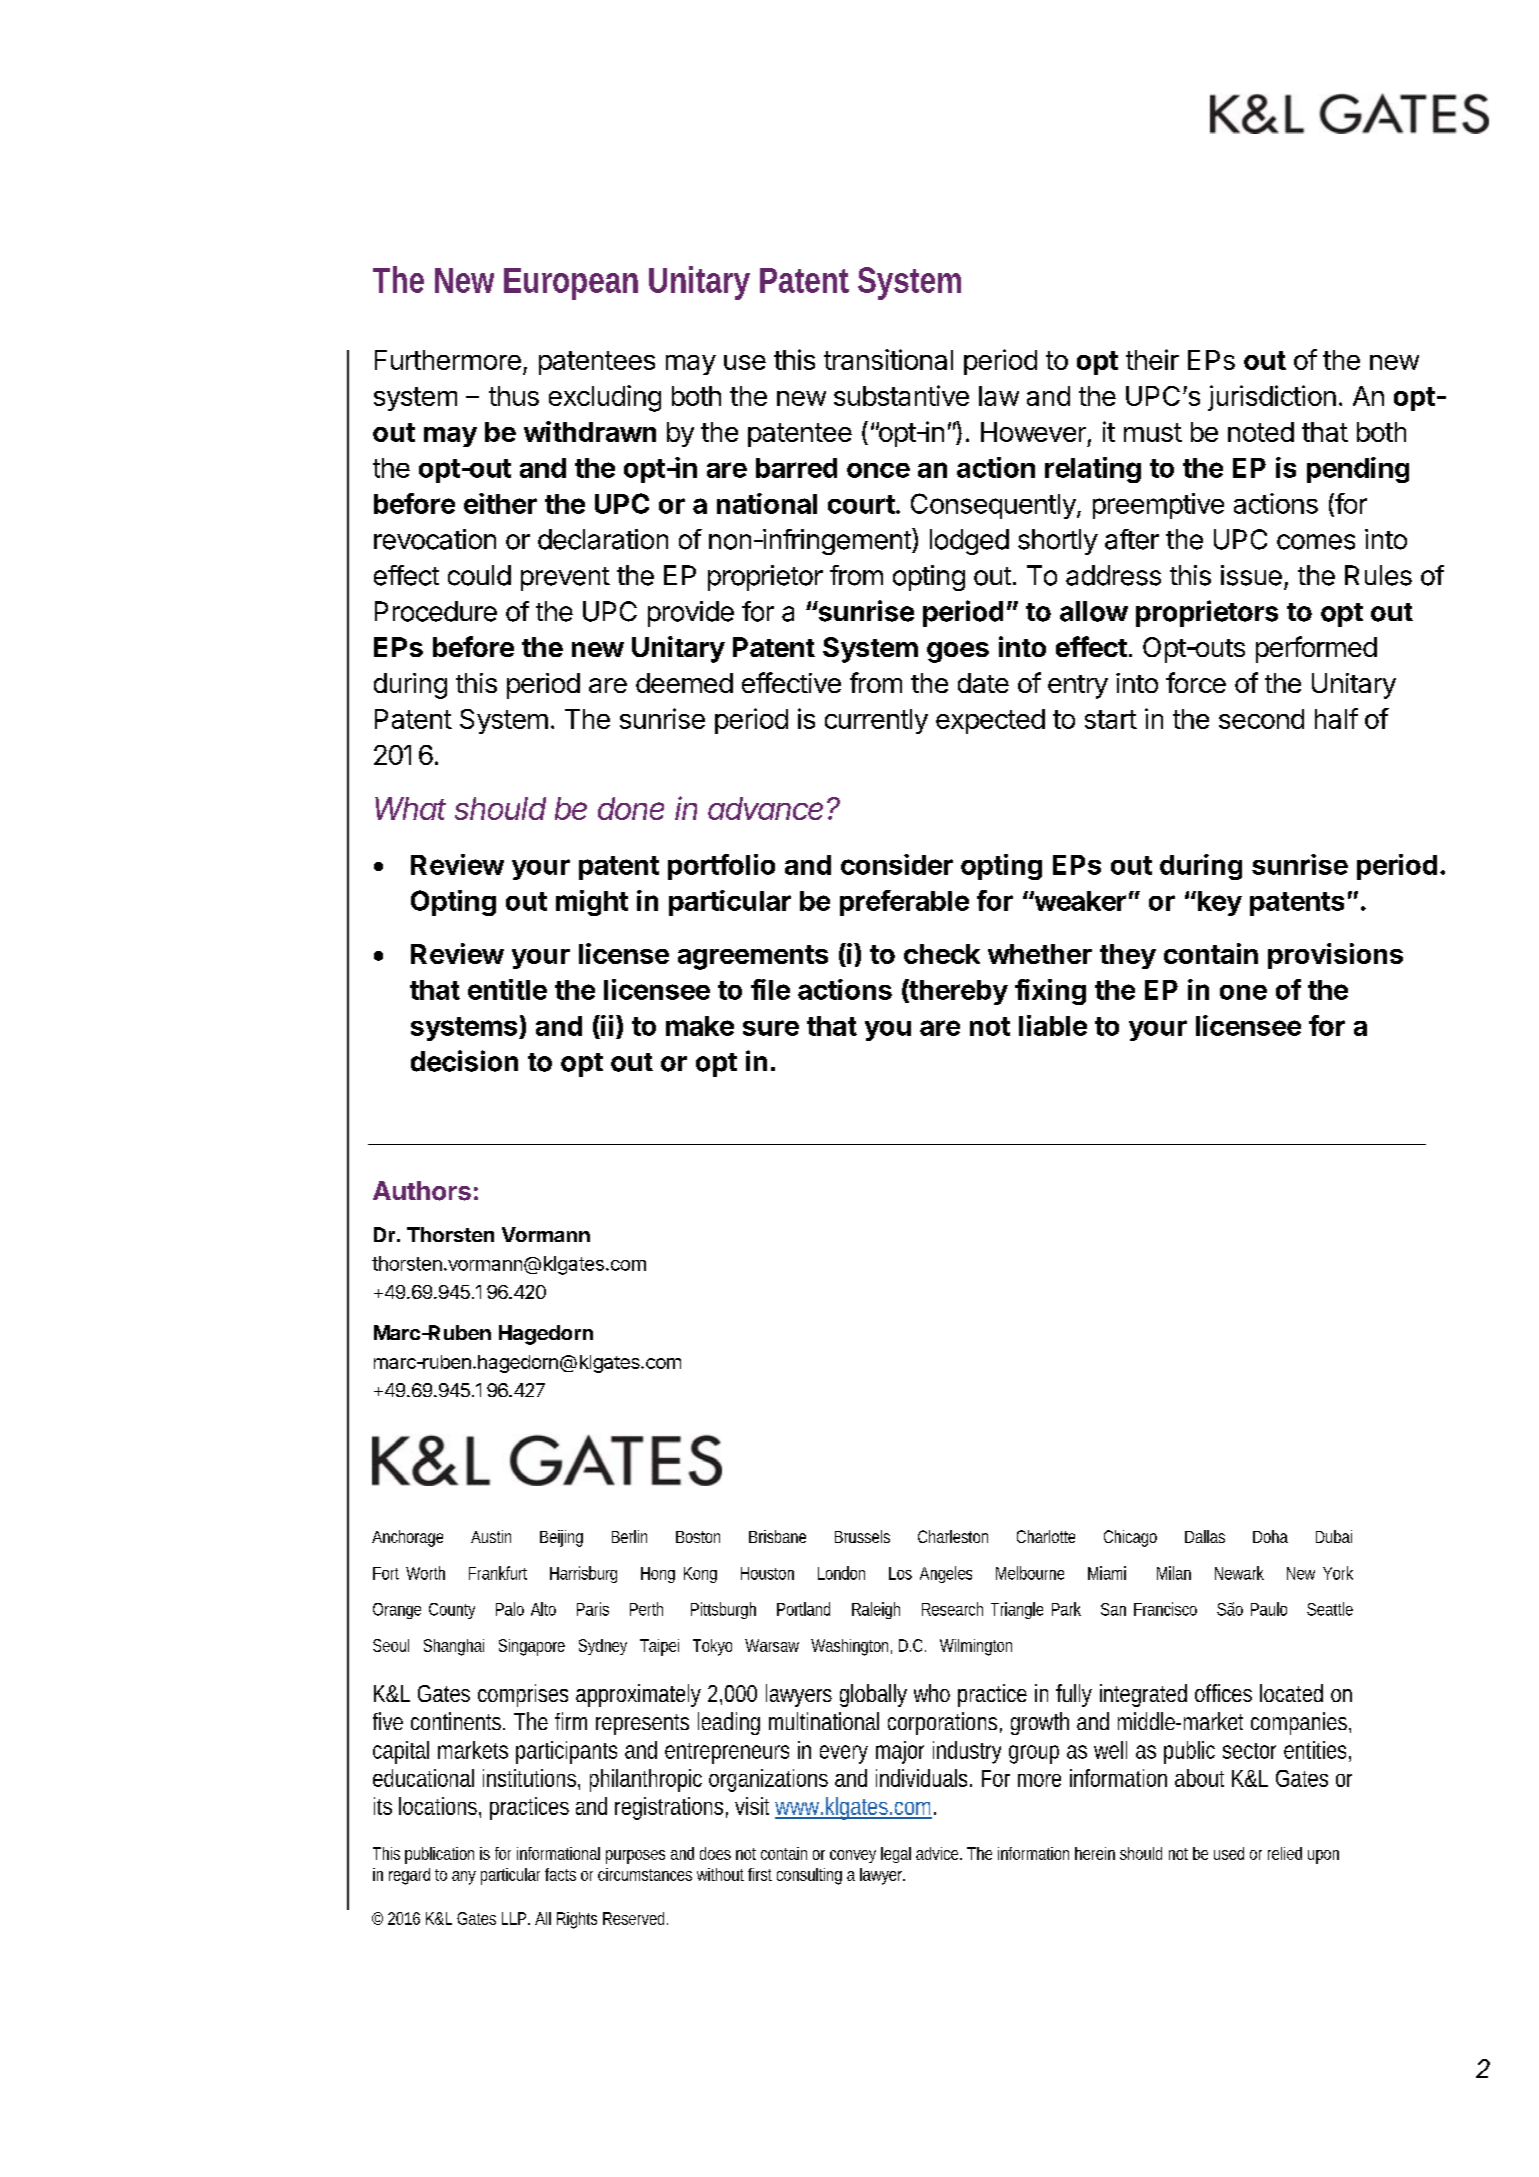 The height and width of the image is (2177, 1539). Describe the element at coordinates (862, 1536) in the image. I see `Brussels` at that location.
